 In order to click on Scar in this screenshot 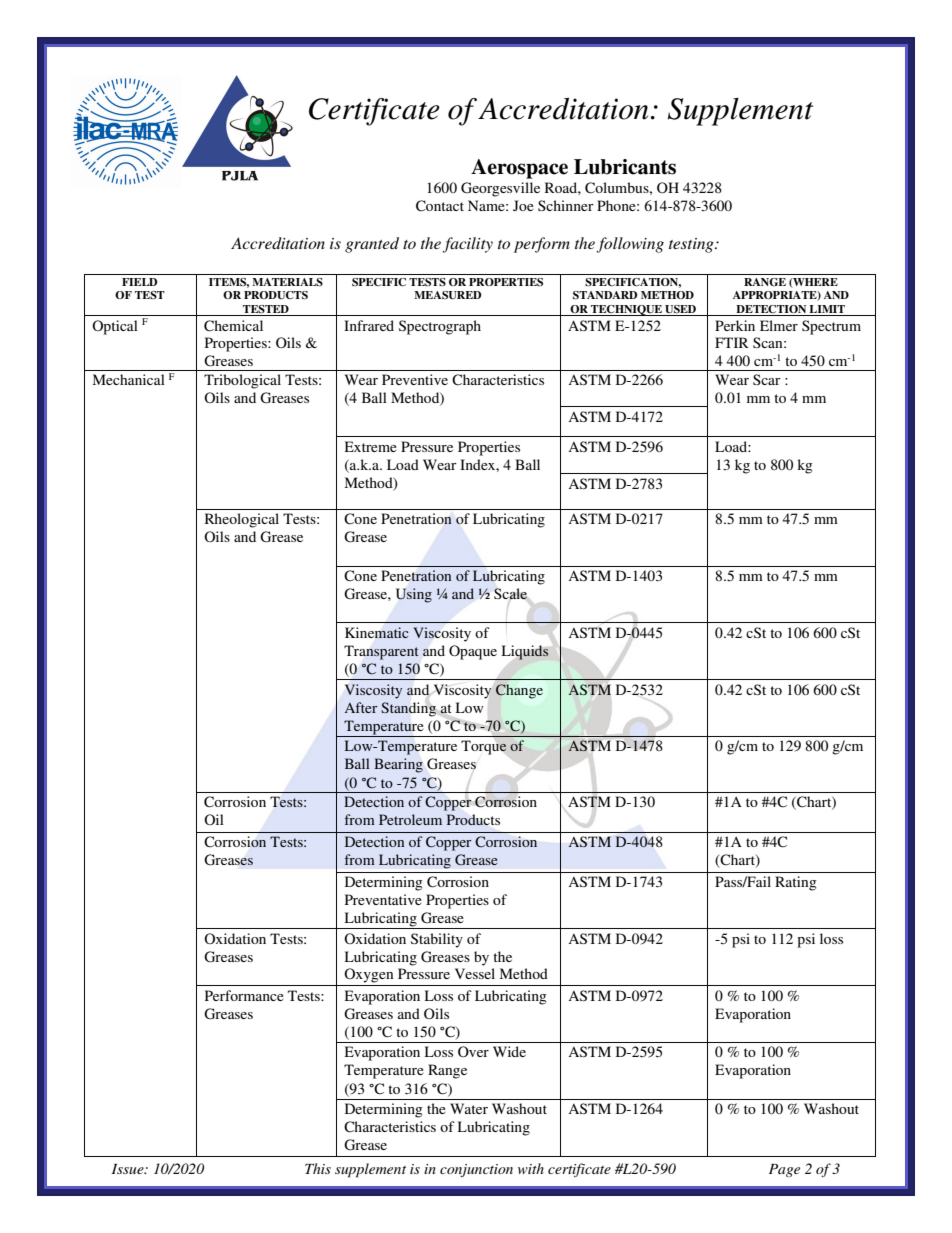, I will do `click(767, 379)`.
